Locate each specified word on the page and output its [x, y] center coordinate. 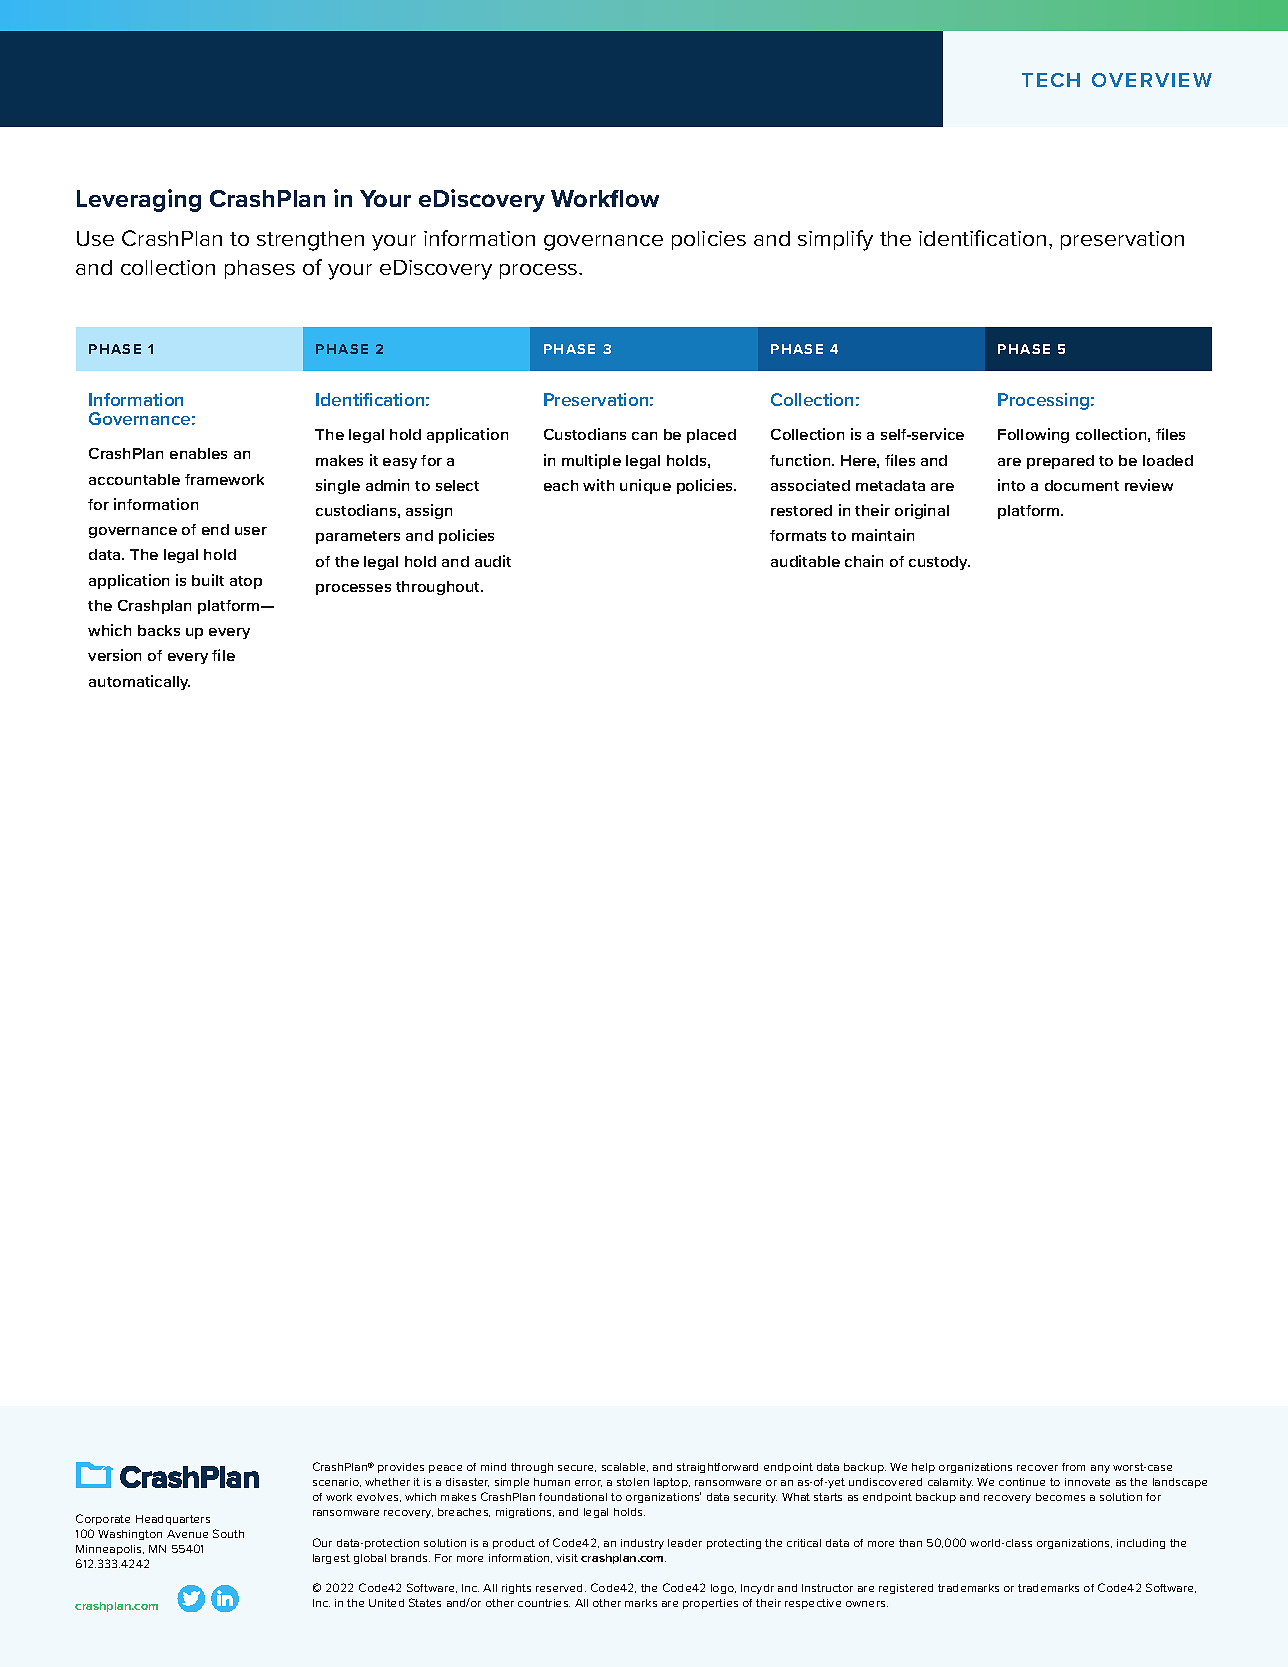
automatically [139, 682]
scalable [625, 1467]
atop [246, 582]
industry [642, 1544]
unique [645, 486]
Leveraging [139, 200]
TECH [1051, 80]
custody [939, 563]
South [228, 1533]
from [1073, 1467]
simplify [835, 240]
